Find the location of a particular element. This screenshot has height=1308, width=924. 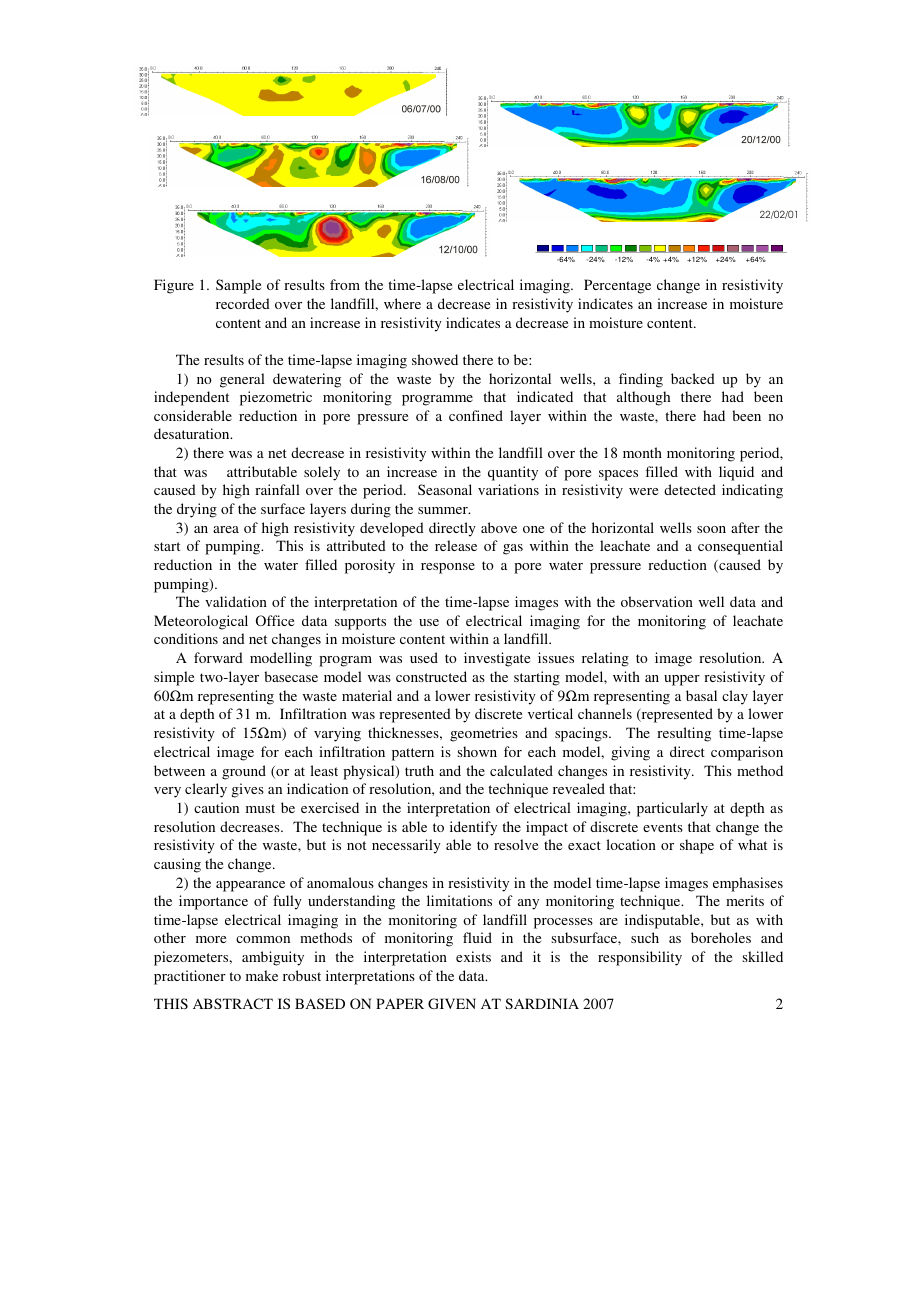

where is located at coordinates (402, 303).
